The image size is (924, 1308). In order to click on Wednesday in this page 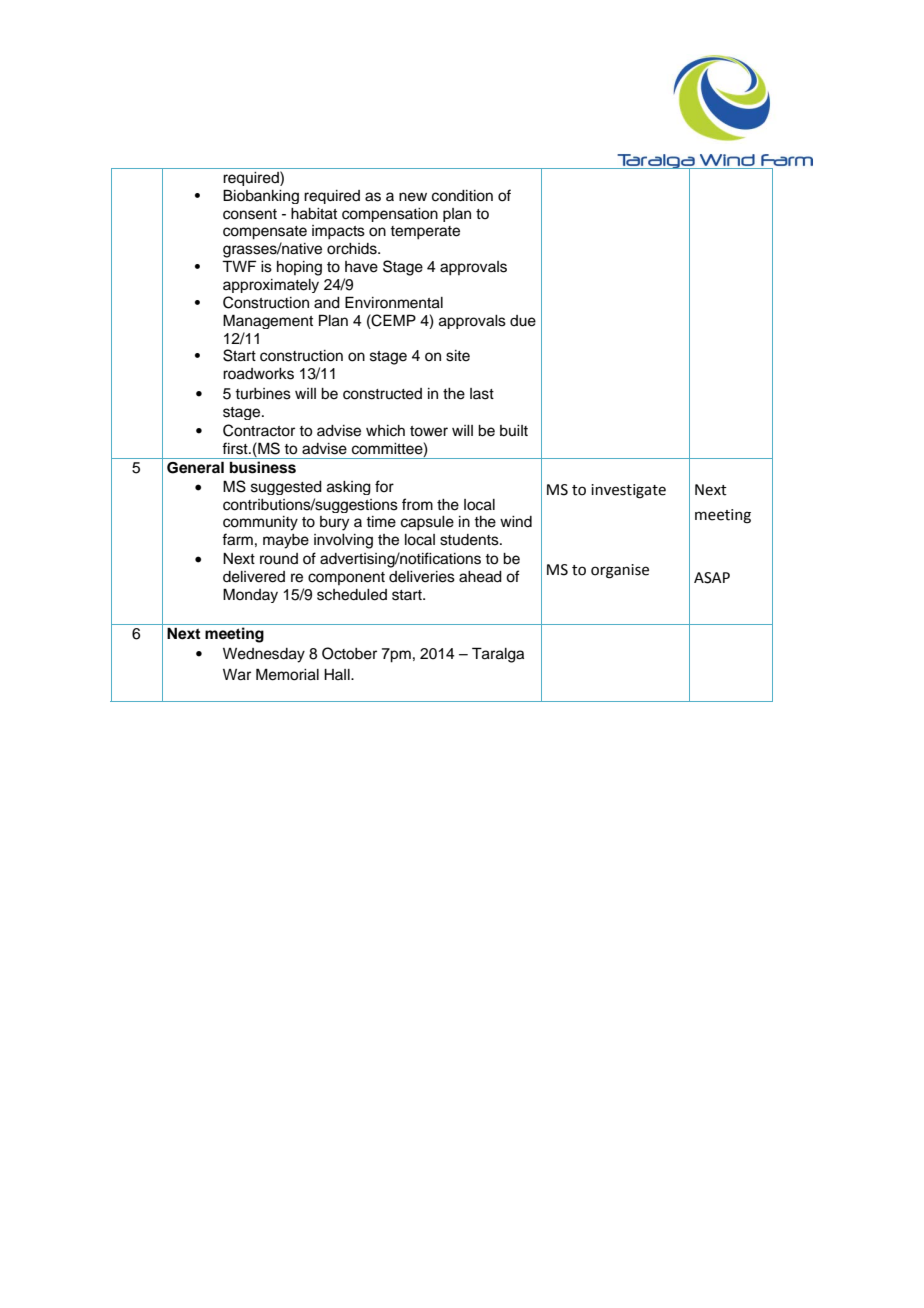, I will do `click(264, 655)`.
